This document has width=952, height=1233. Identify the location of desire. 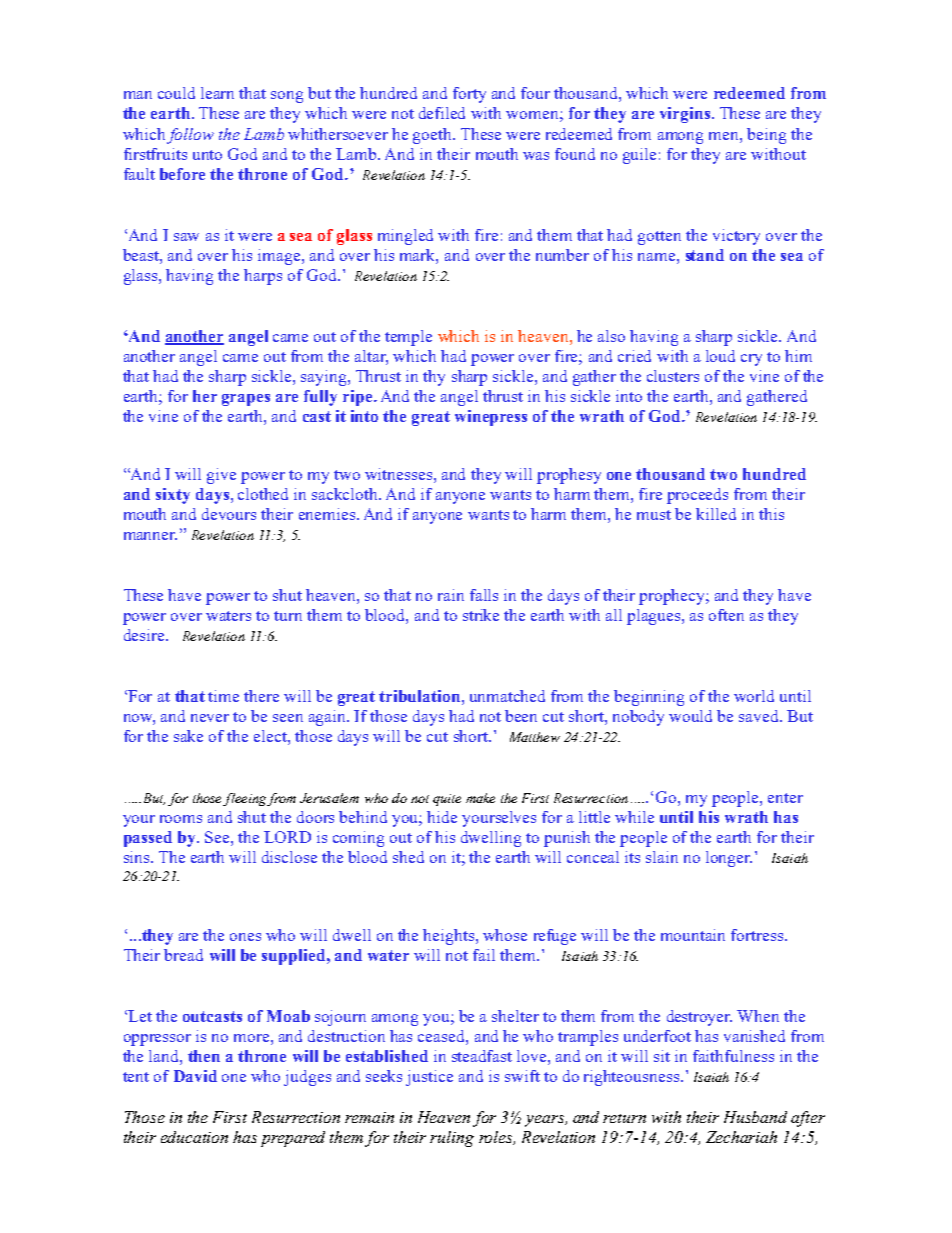
(145, 635).
